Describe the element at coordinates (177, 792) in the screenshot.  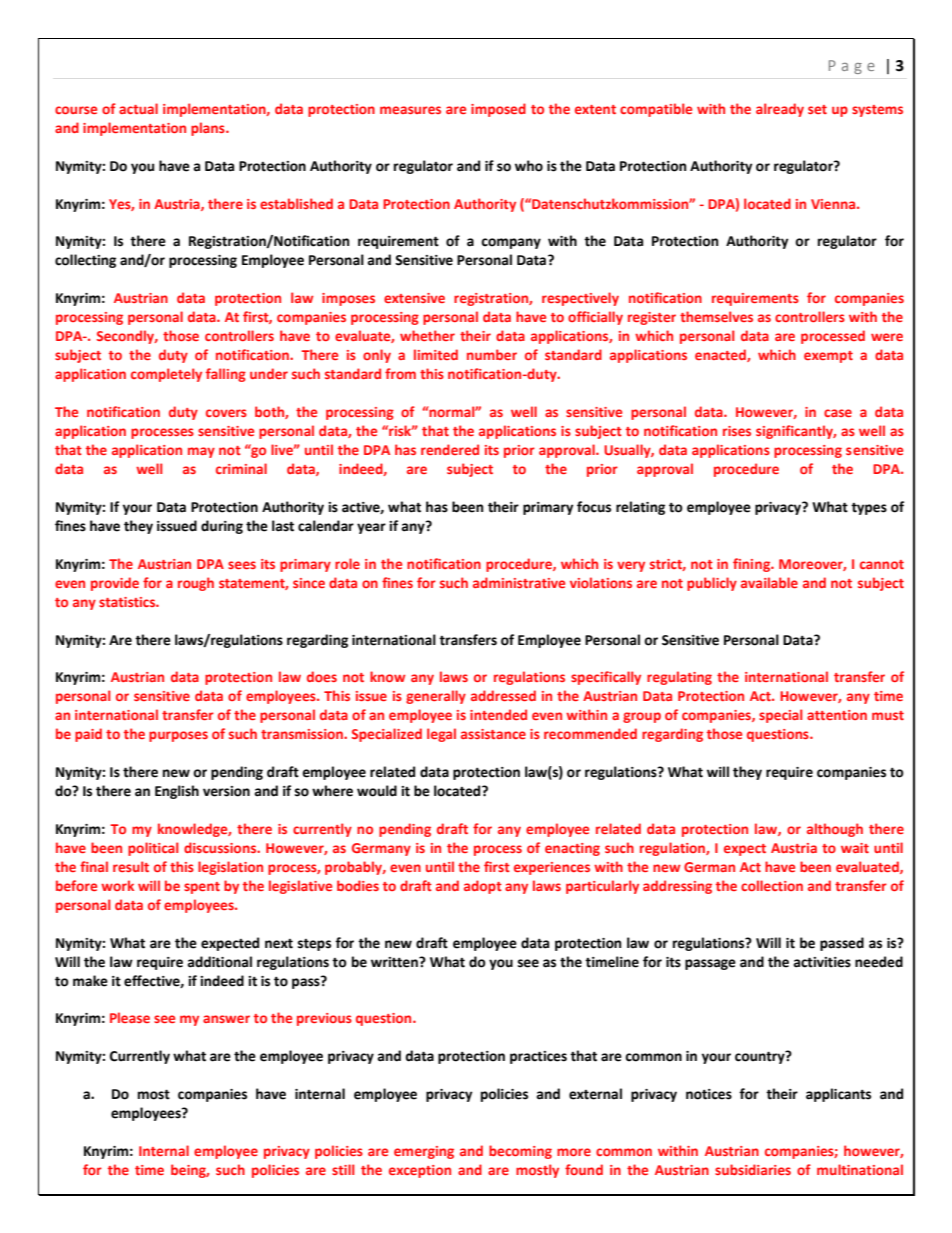
I see `English` at that location.
